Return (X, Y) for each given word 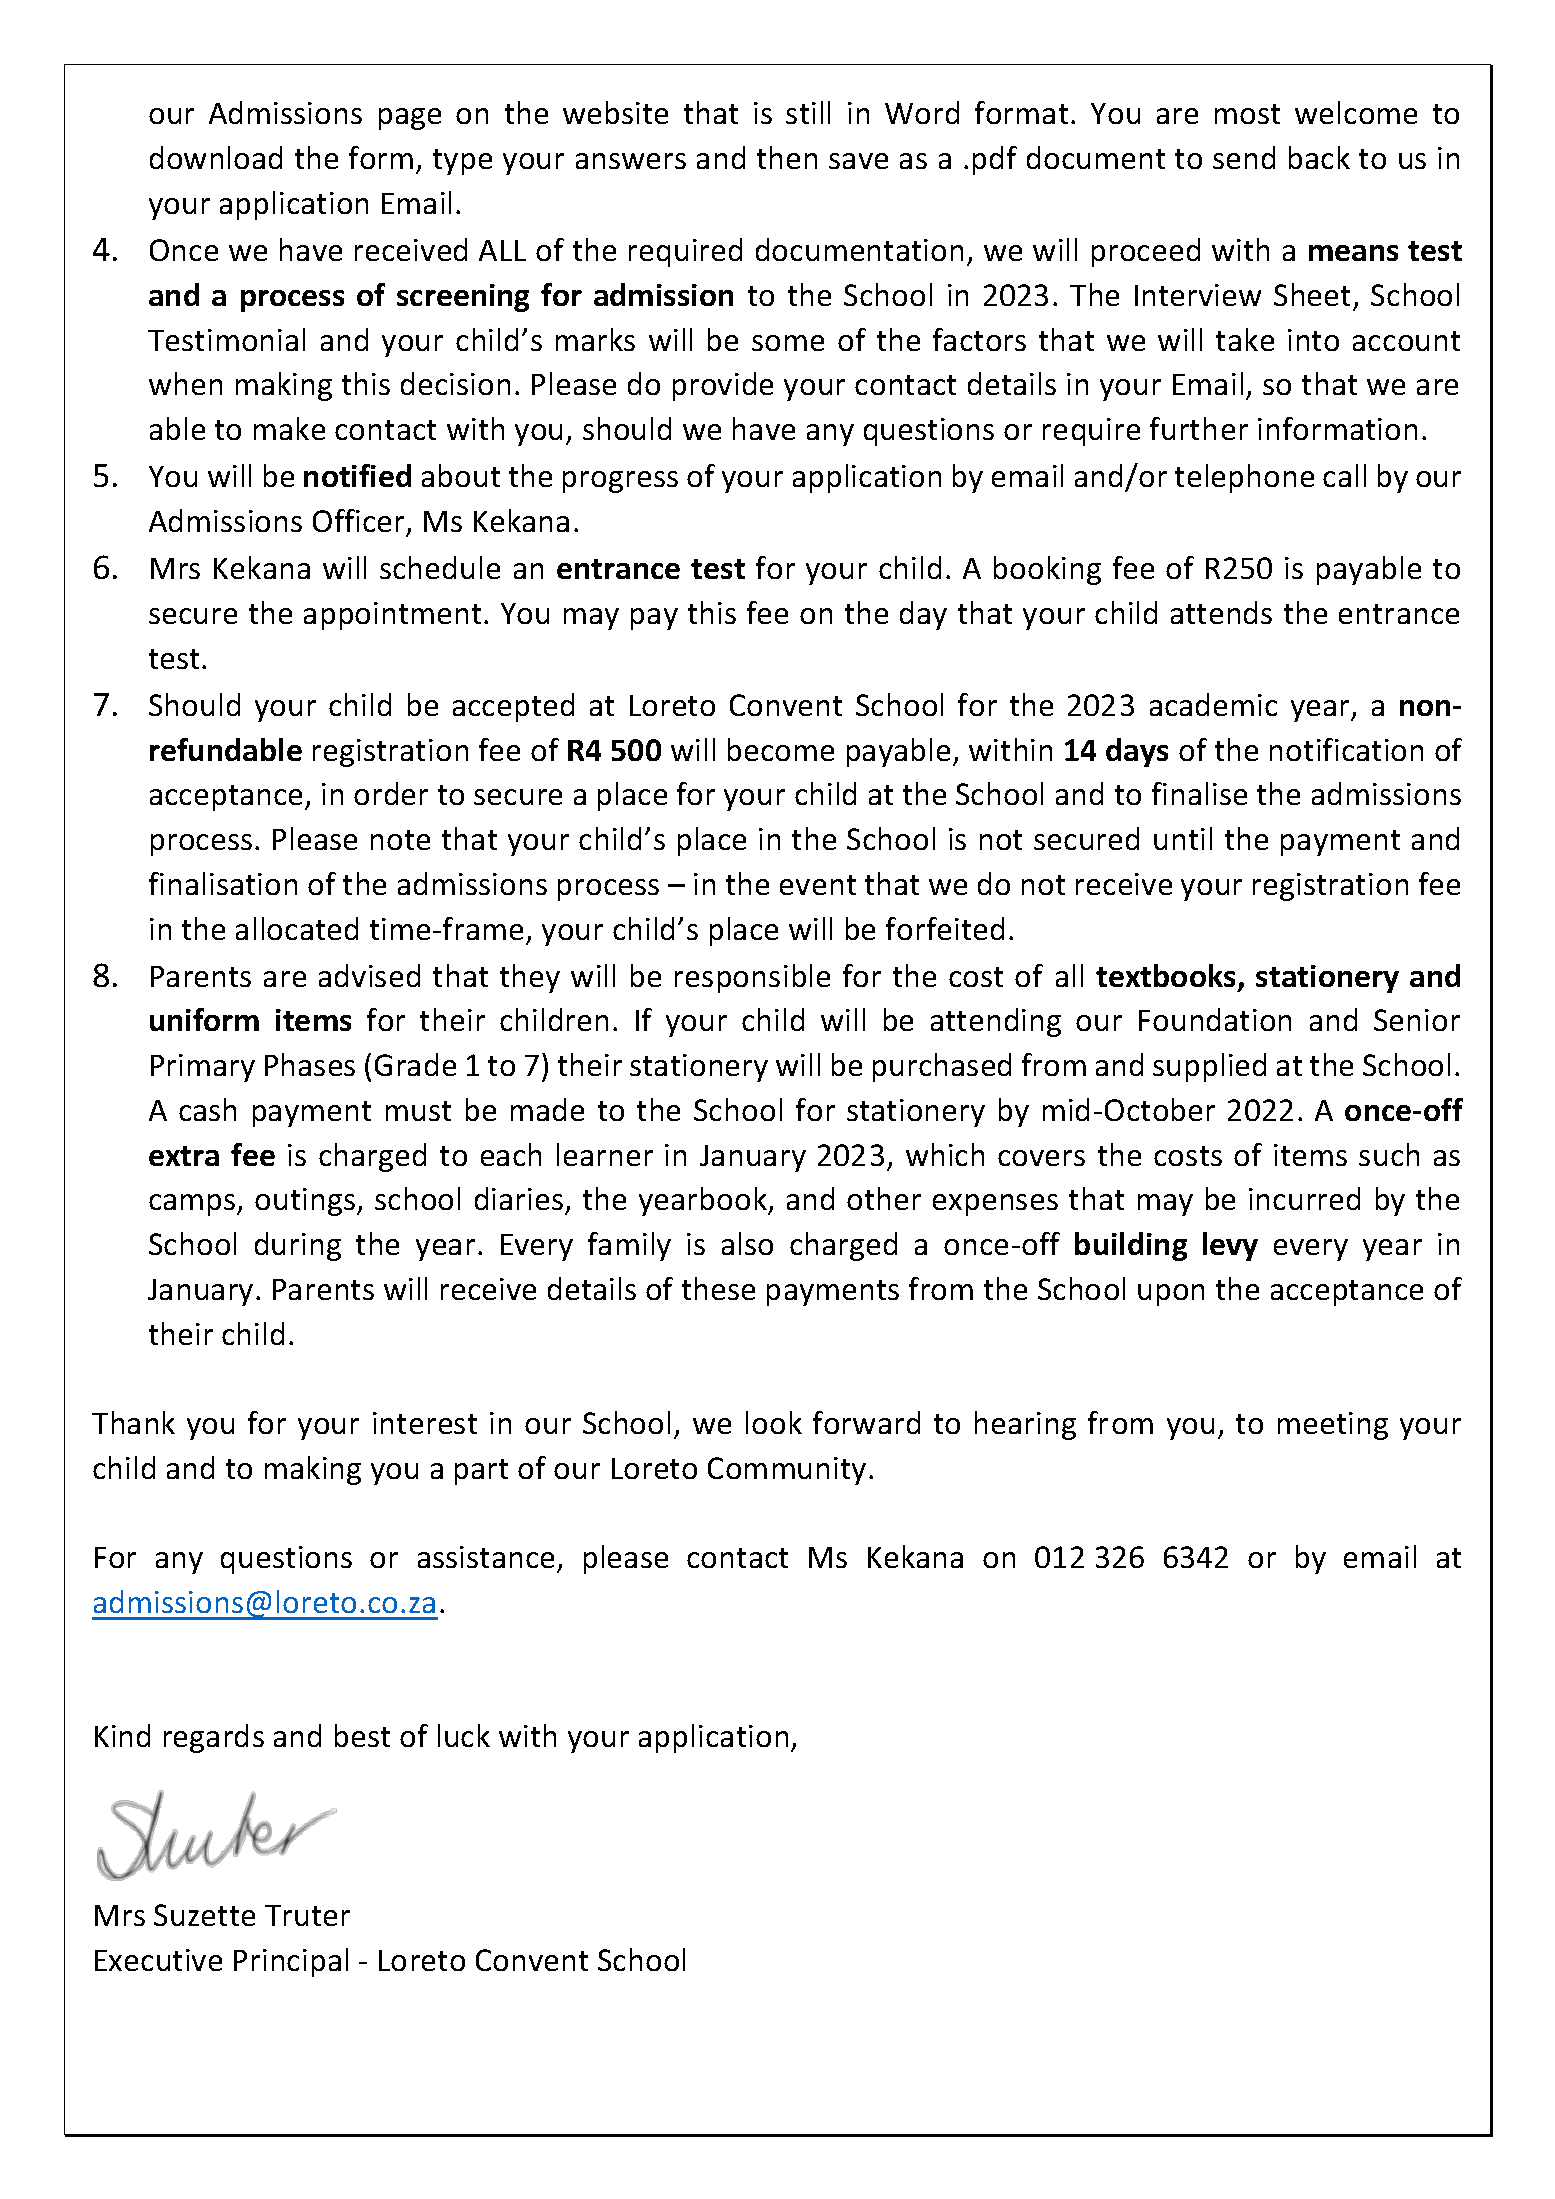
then (787, 157)
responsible (752, 978)
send (1244, 157)
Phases (310, 1064)
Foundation (1215, 1019)
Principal (291, 1962)
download (216, 157)
